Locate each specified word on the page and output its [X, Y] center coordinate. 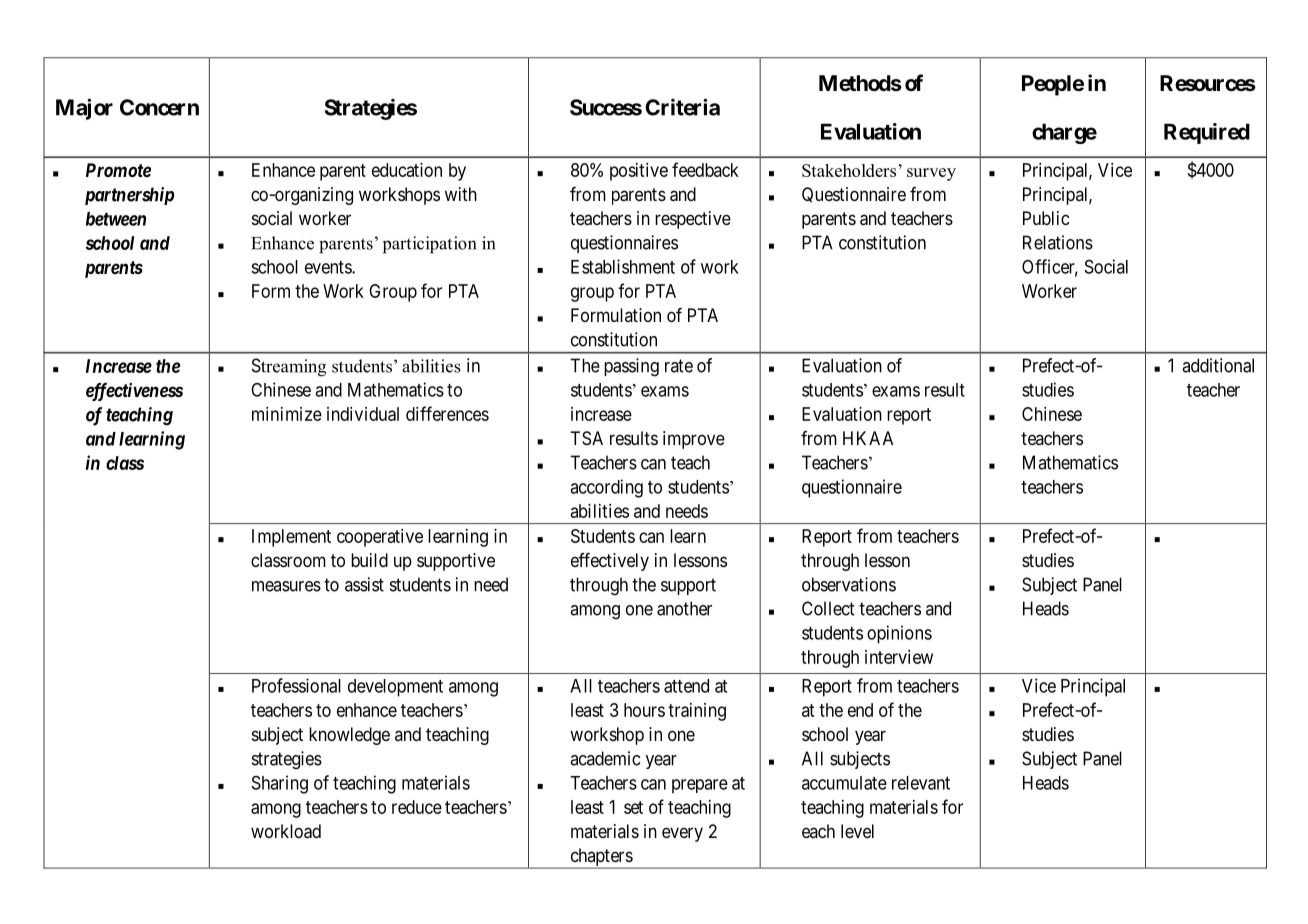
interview [899, 657]
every [682, 834]
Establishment [623, 266]
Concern [159, 107]
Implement [291, 538]
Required [1207, 133]
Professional [296, 685]
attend [686, 686]
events [329, 267]
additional [1218, 365]
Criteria [682, 107]
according [606, 488]
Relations [1058, 242]
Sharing [280, 784]
